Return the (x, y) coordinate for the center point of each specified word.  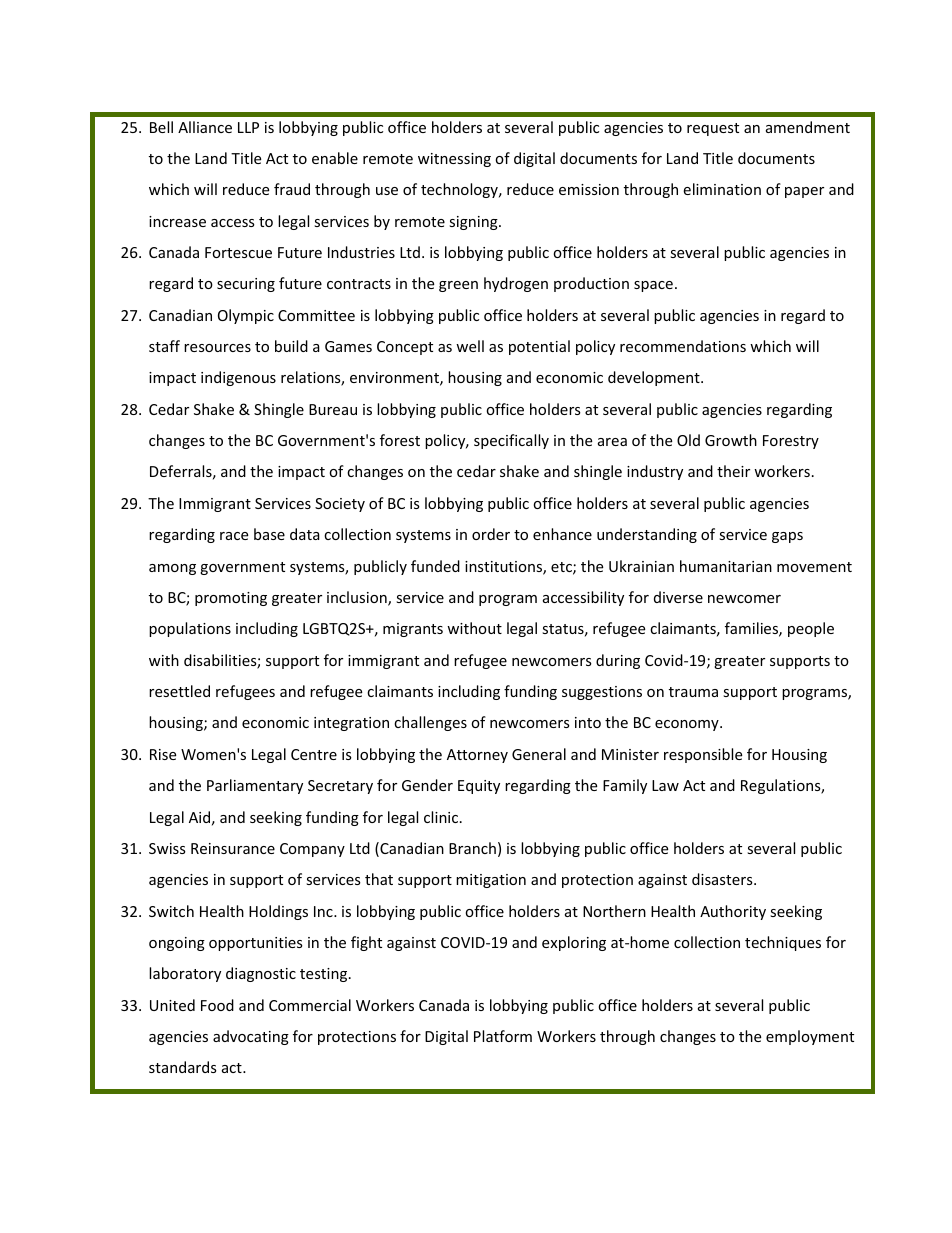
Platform (503, 1036)
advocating (251, 1037)
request (713, 129)
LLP (248, 127)
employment (810, 1037)
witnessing (454, 160)
